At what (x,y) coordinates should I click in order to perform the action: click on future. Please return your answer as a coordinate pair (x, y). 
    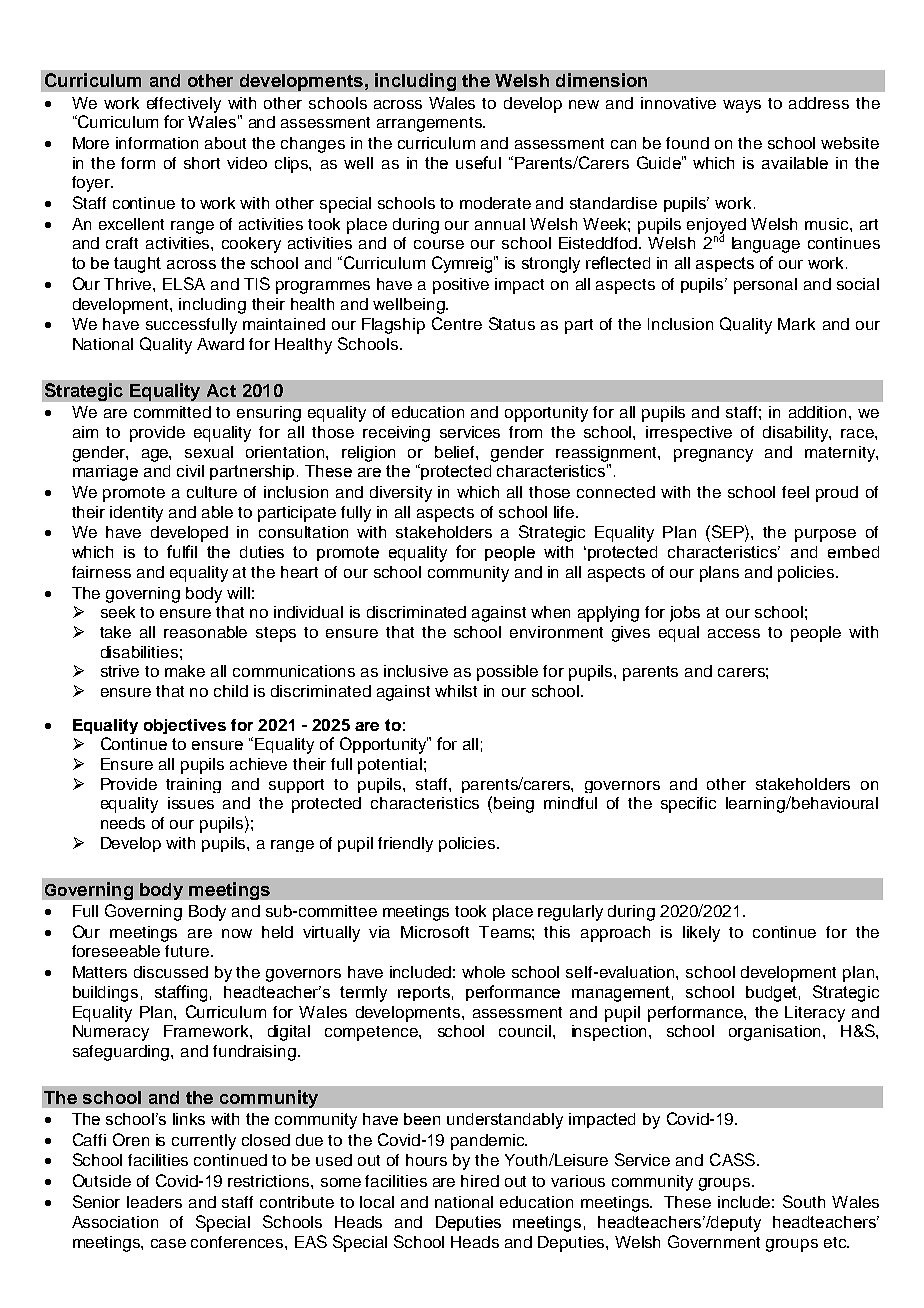
    Looking at the image, I should click on (188, 951).
